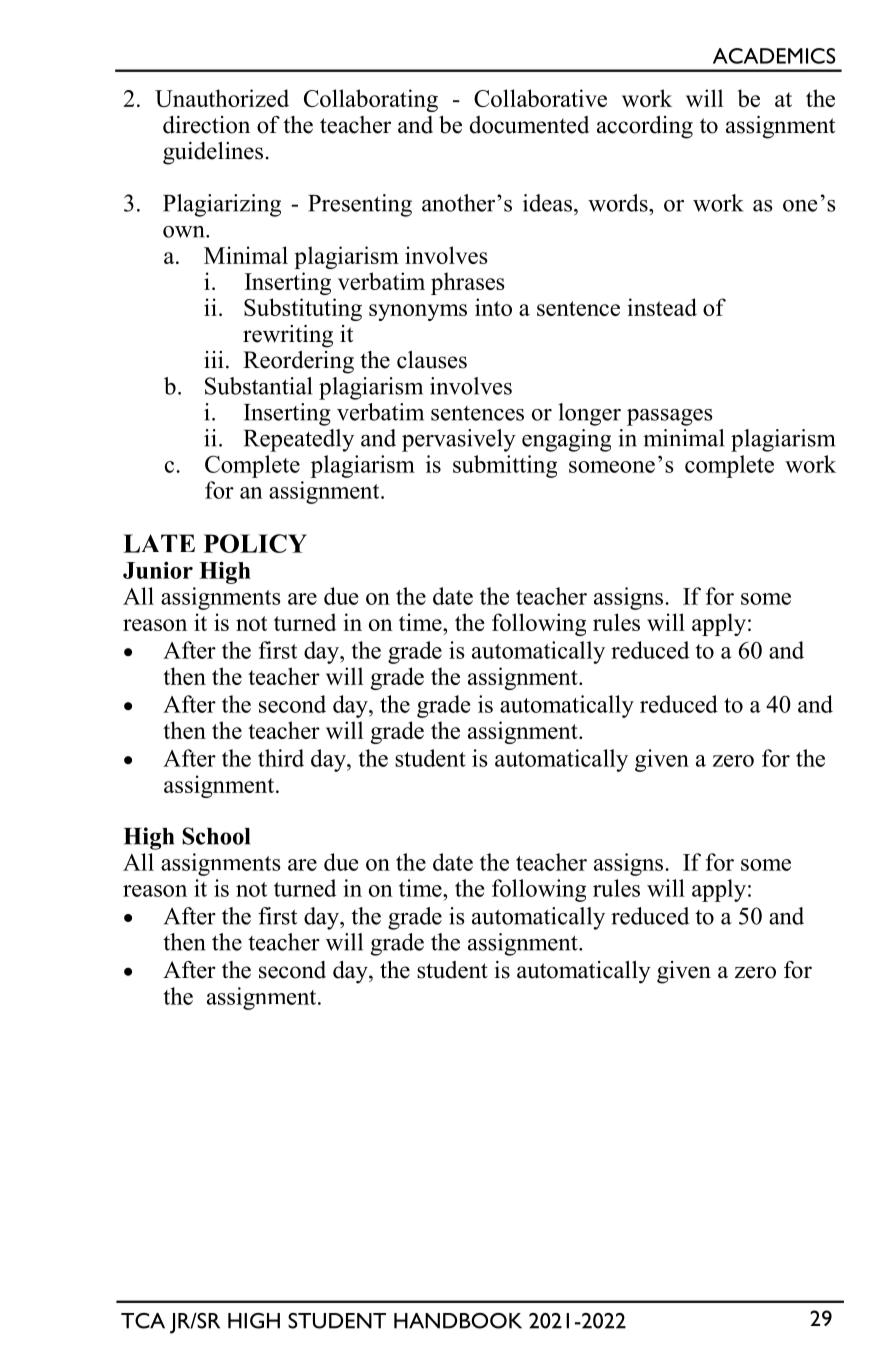 This screenshot has height=1372, width=887. I want to click on submitting, so click(505, 466).
